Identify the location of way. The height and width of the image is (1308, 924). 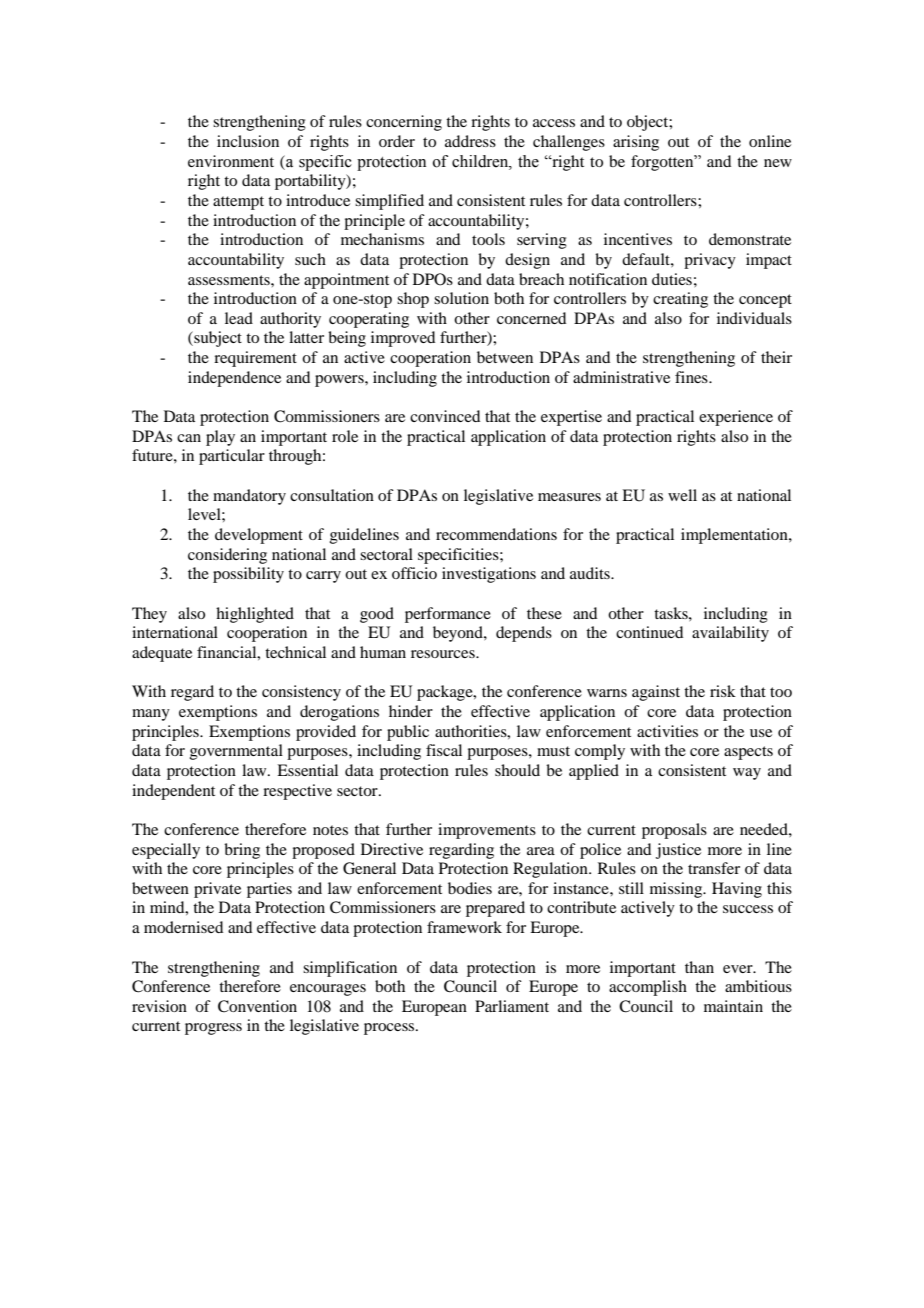
(747, 774).
